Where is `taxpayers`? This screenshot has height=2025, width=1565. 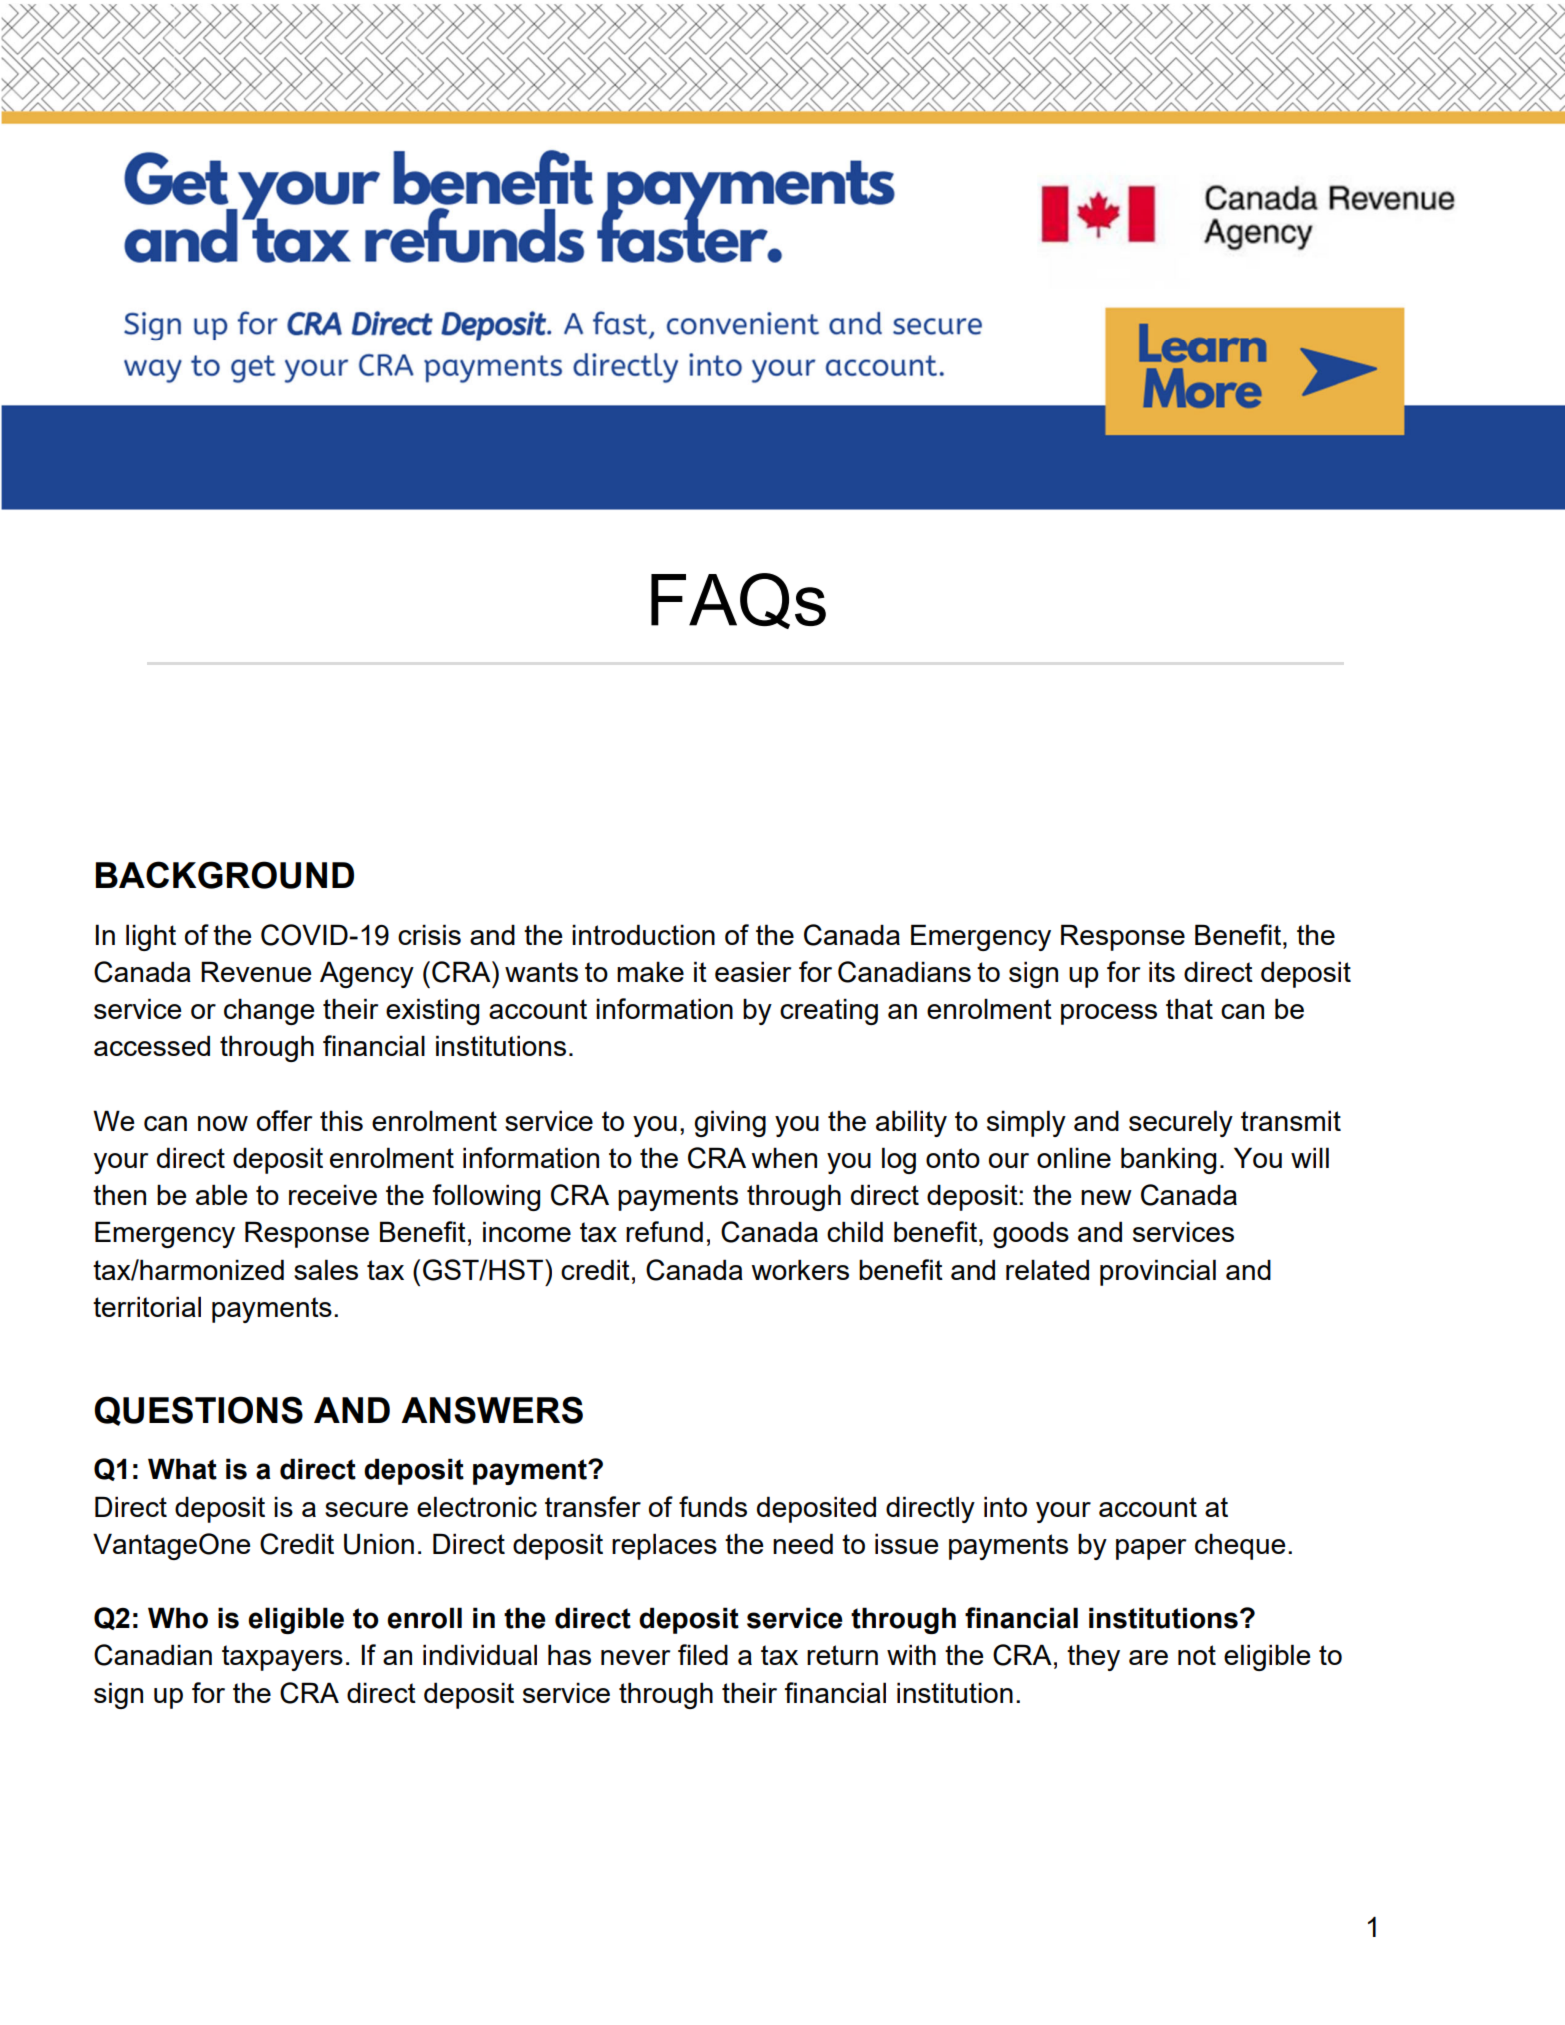 taxpayers is located at coordinates (282, 1658).
